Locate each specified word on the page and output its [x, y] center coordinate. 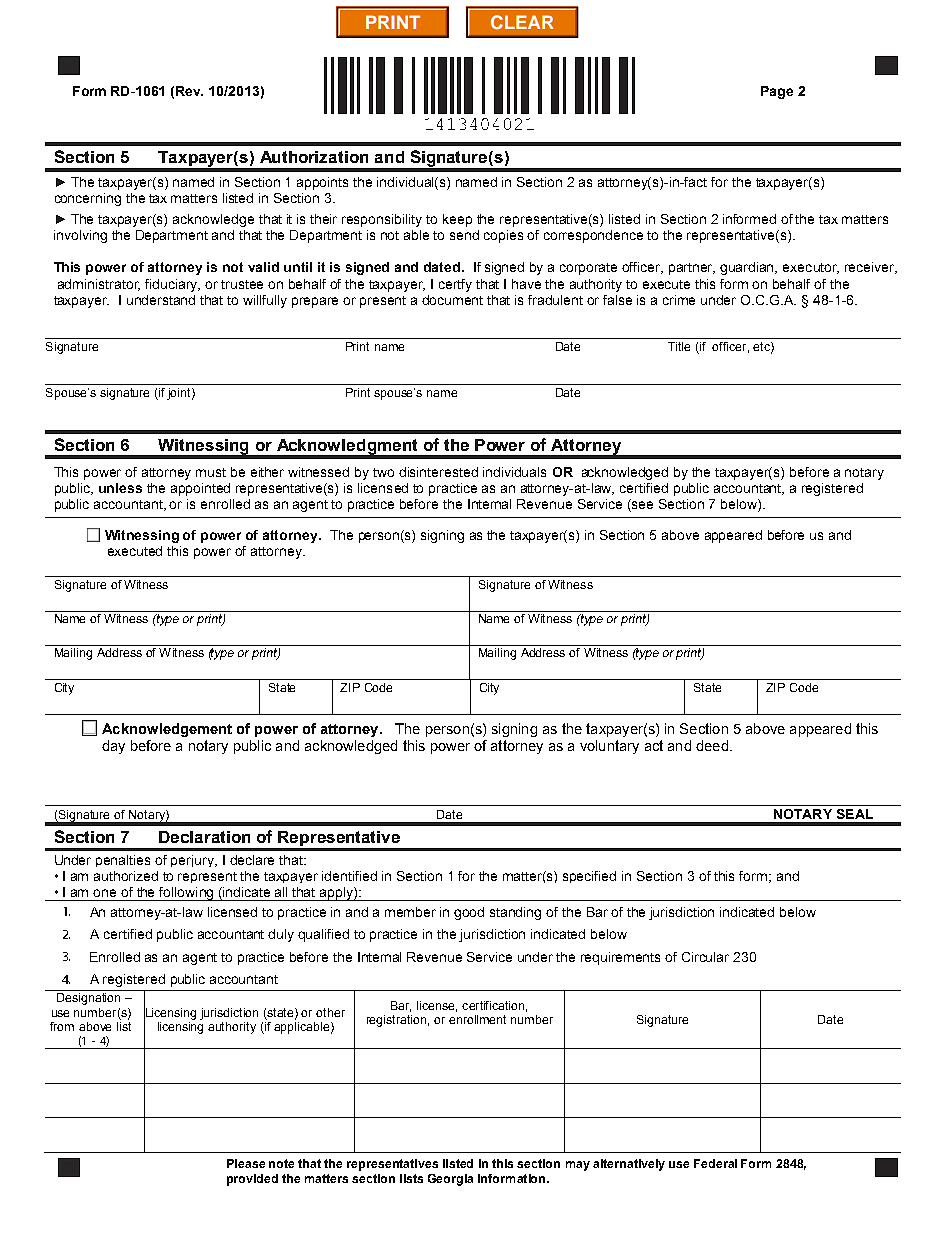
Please [246, 1163]
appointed [200, 489]
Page [777, 92]
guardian [748, 268]
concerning [88, 199]
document [452, 300]
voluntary [609, 747]
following [187, 894]
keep [457, 220]
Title [679, 346]
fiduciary [172, 285]
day [113, 747]
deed [712, 745]
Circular [705, 957]
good [469, 913]
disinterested [438, 472]
